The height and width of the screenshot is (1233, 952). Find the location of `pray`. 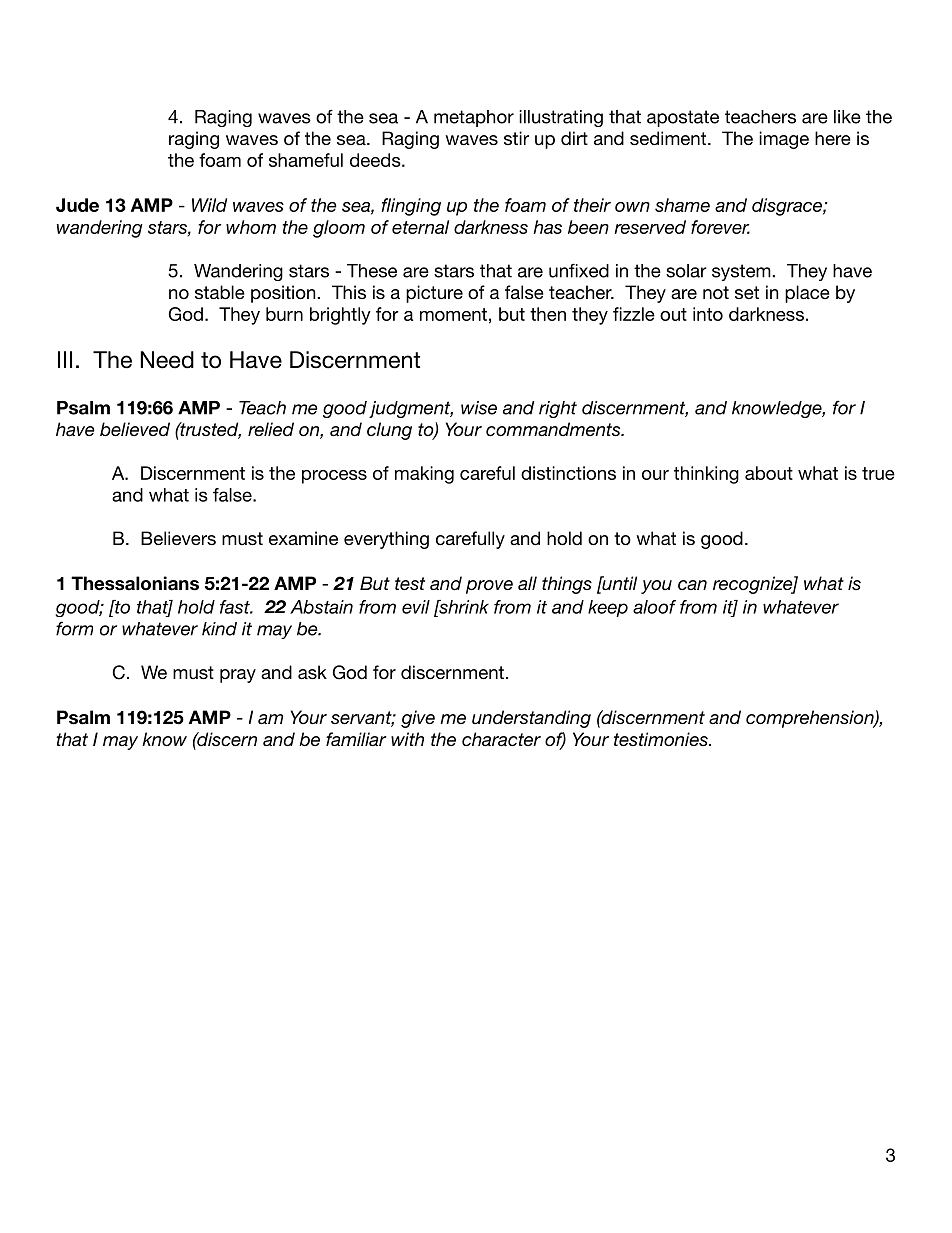

pray is located at coordinates (238, 676).
